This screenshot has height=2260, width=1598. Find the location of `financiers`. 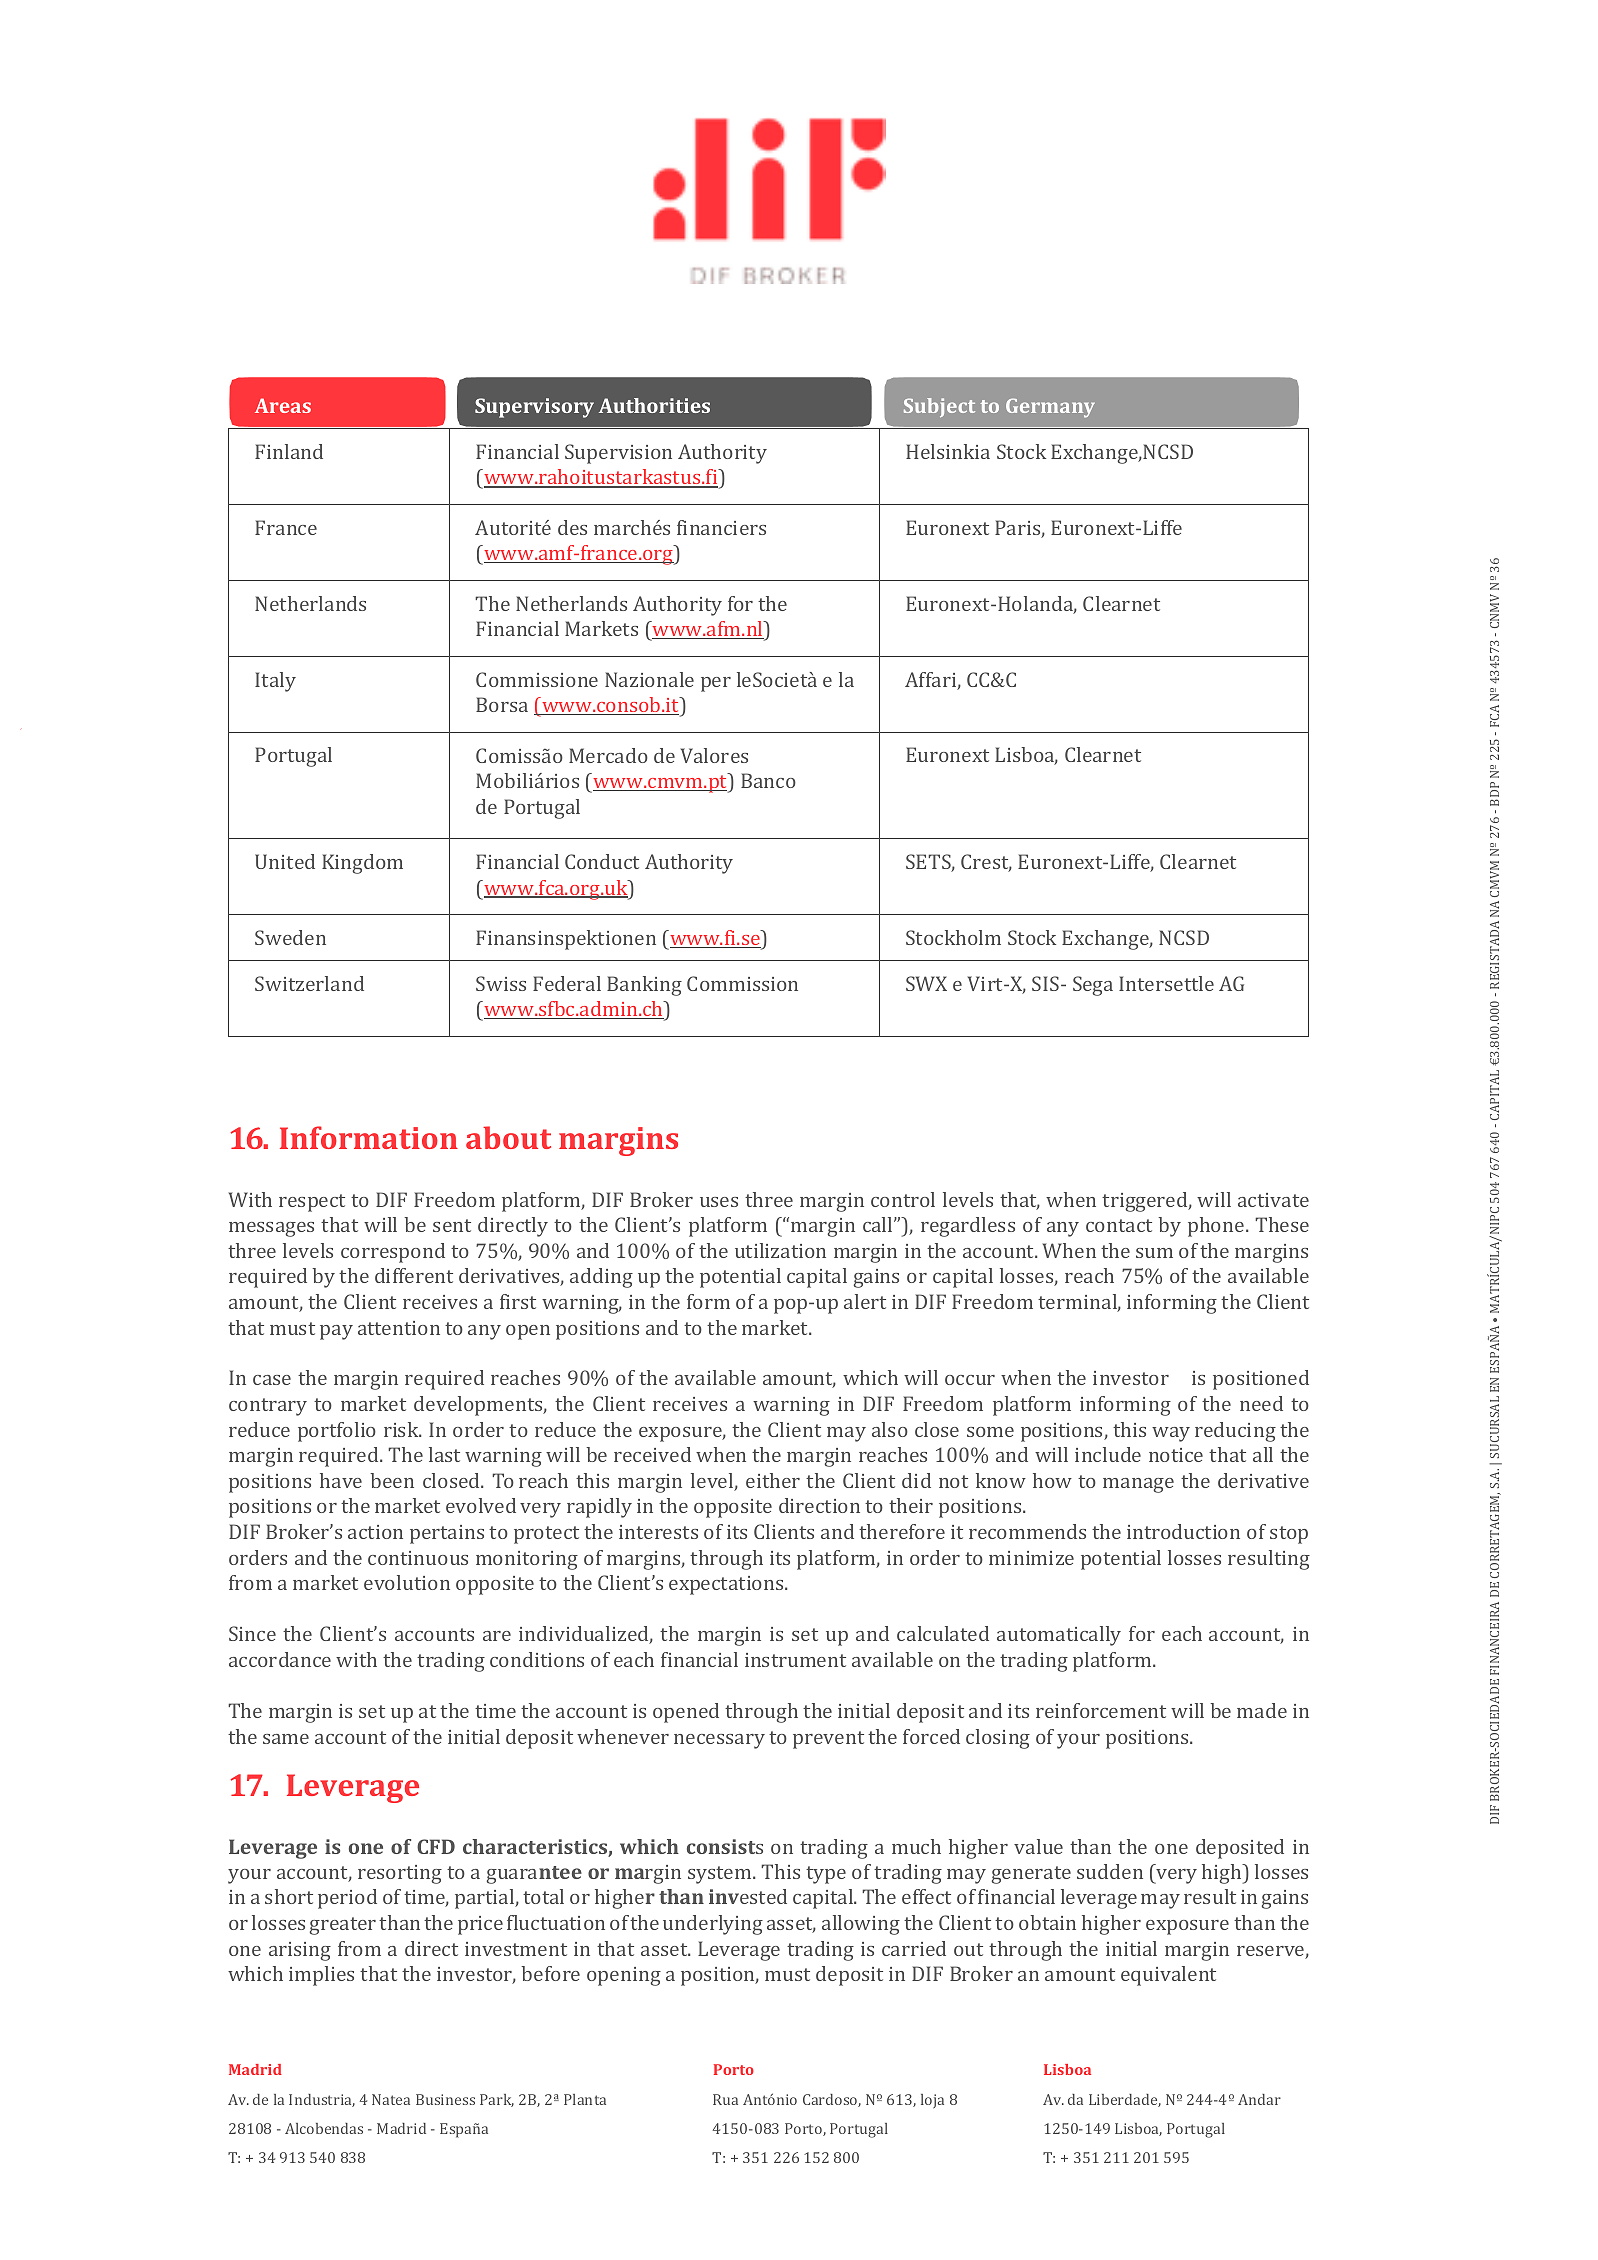

financiers is located at coordinates (721, 527).
